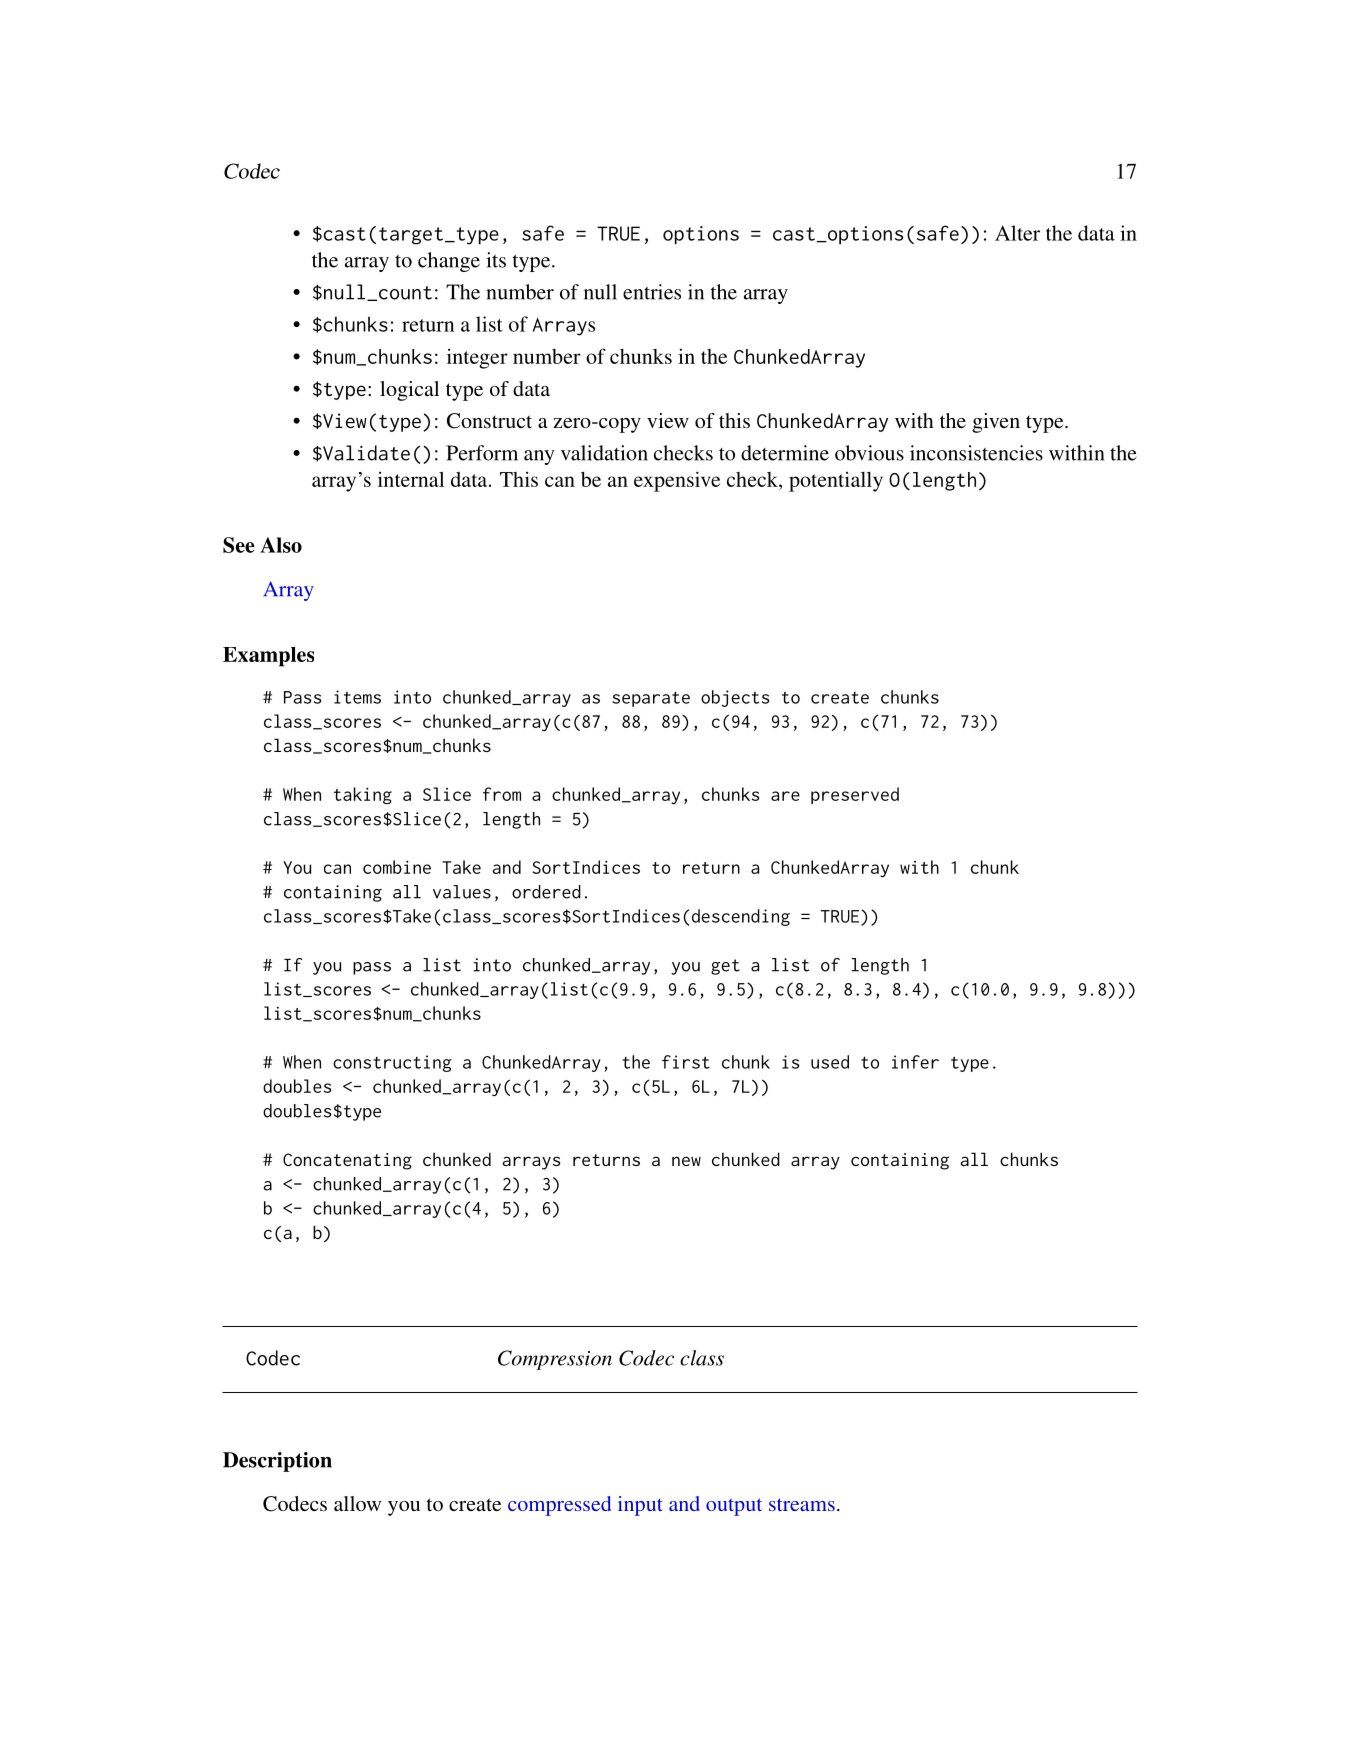 The width and height of the page is (1359, 1759). What do you see at coordinates (449, 262) in the page?
I see `change` at bounding box center [449, 262].
